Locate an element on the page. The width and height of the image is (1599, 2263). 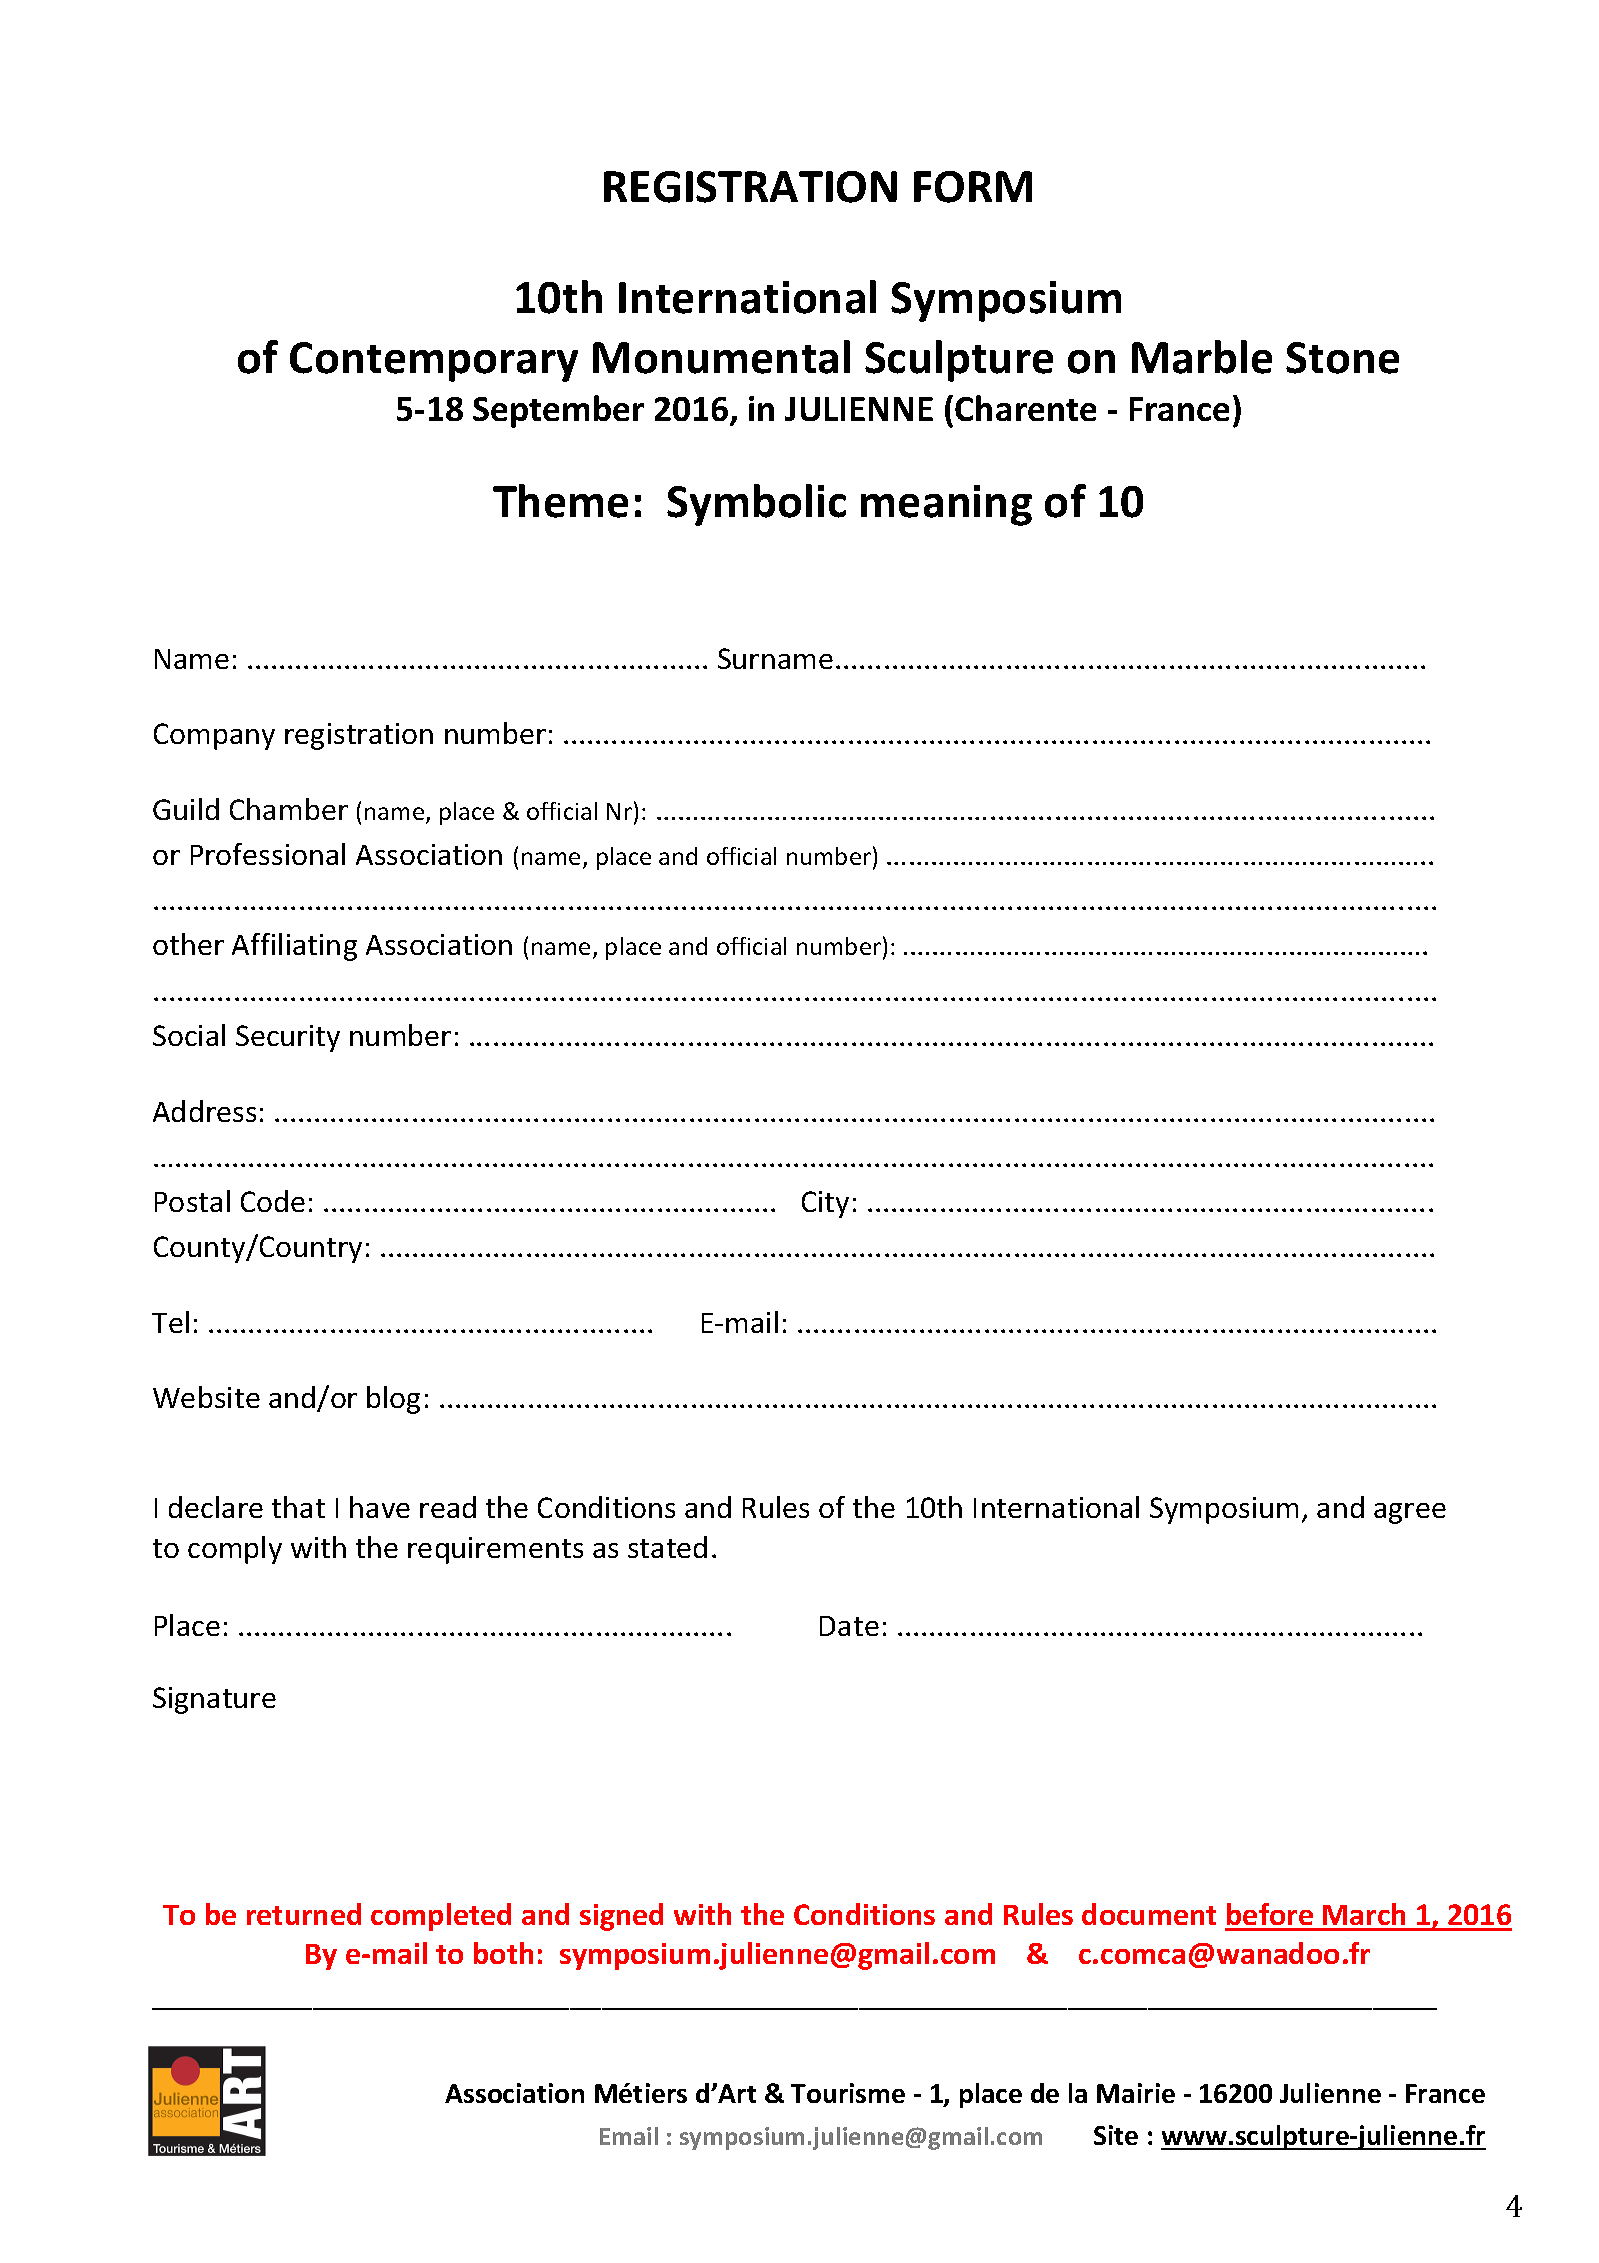
Mairie is located at coordinates (1136, 2093).
